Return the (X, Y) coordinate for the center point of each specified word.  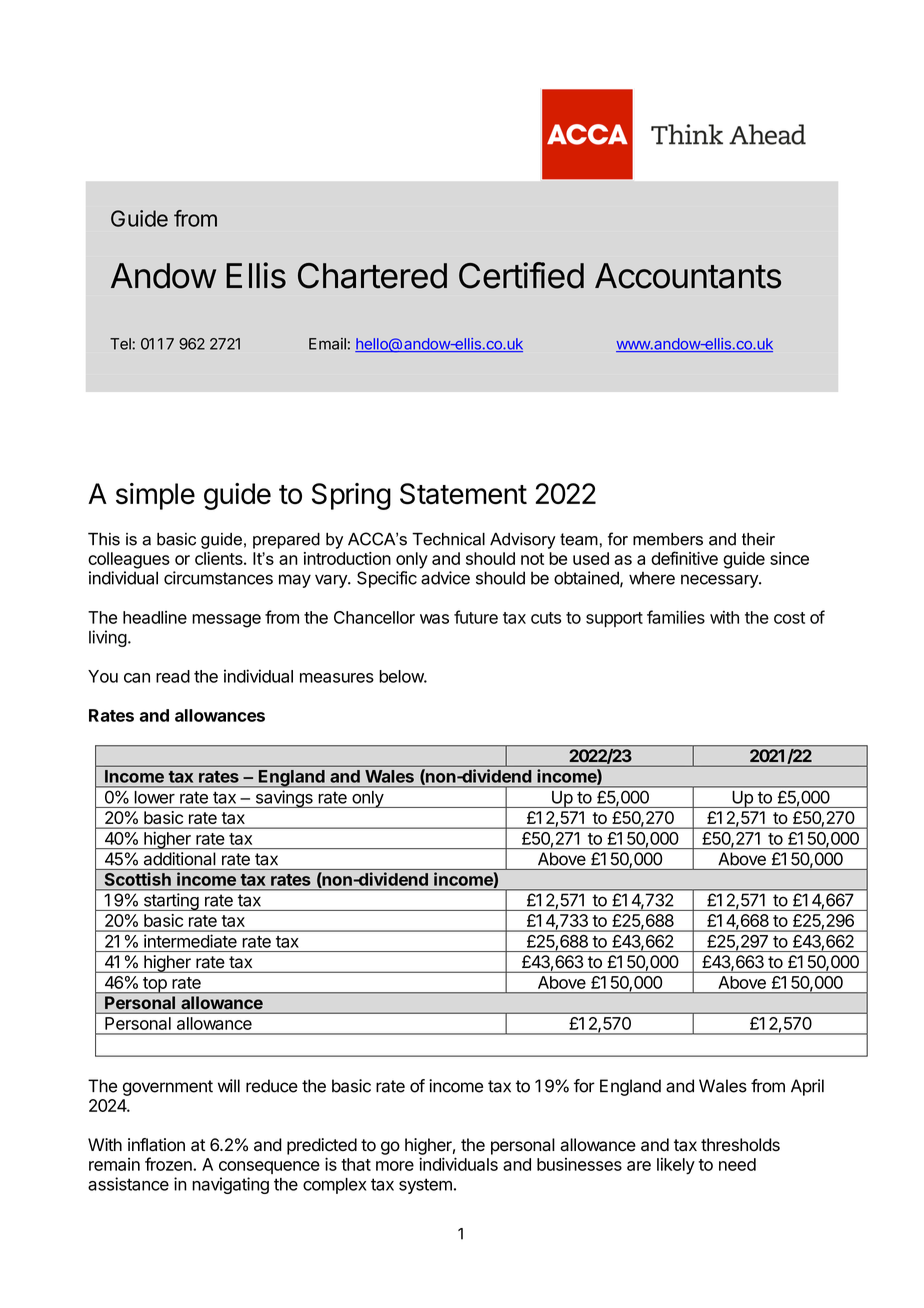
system (425, 1186)
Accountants (688, 276)
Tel (121, 344)
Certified (521, 275)
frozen (169, 1164)
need (737, 1164)
